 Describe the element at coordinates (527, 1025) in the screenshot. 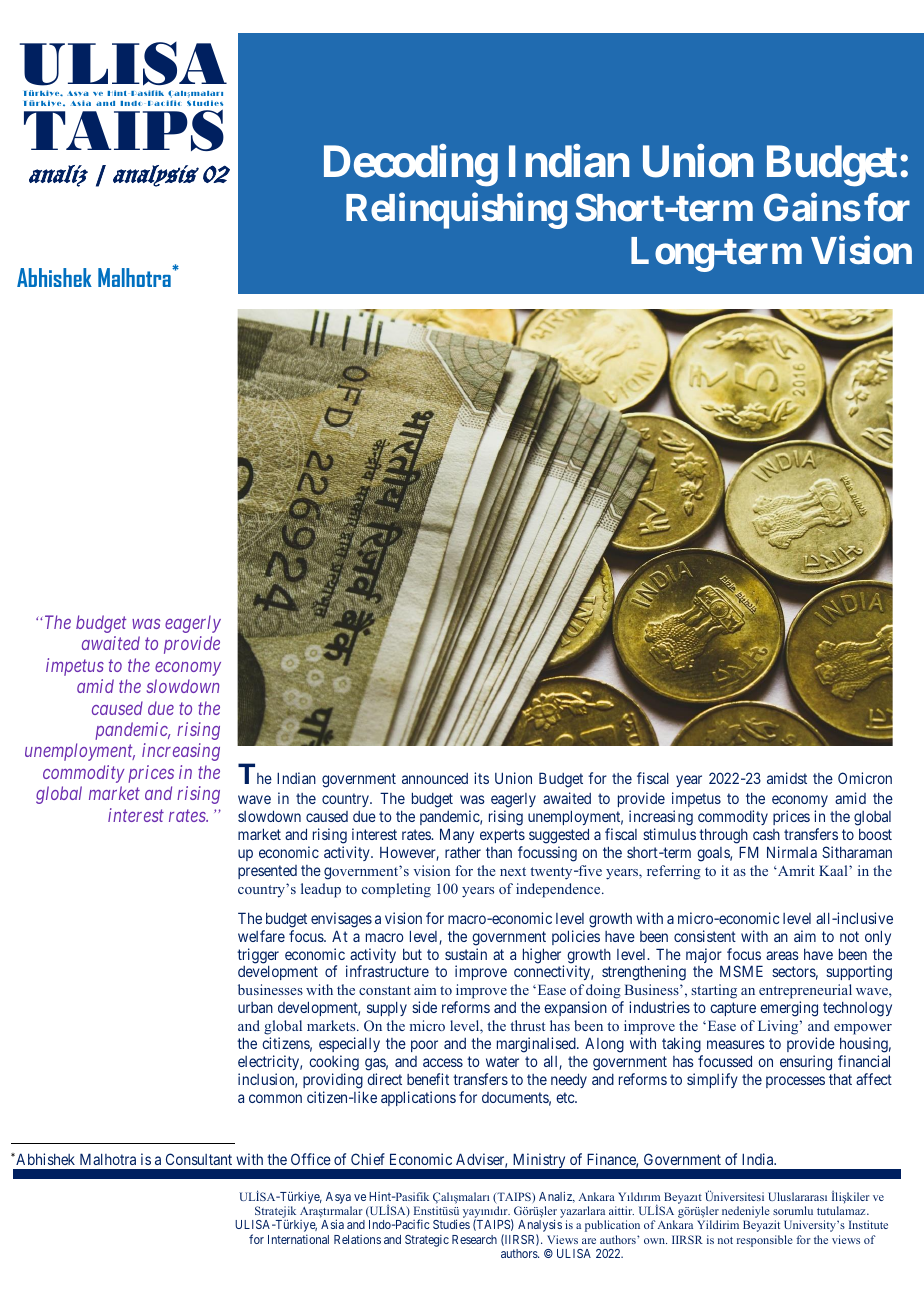

I see `thrust` at that location.
